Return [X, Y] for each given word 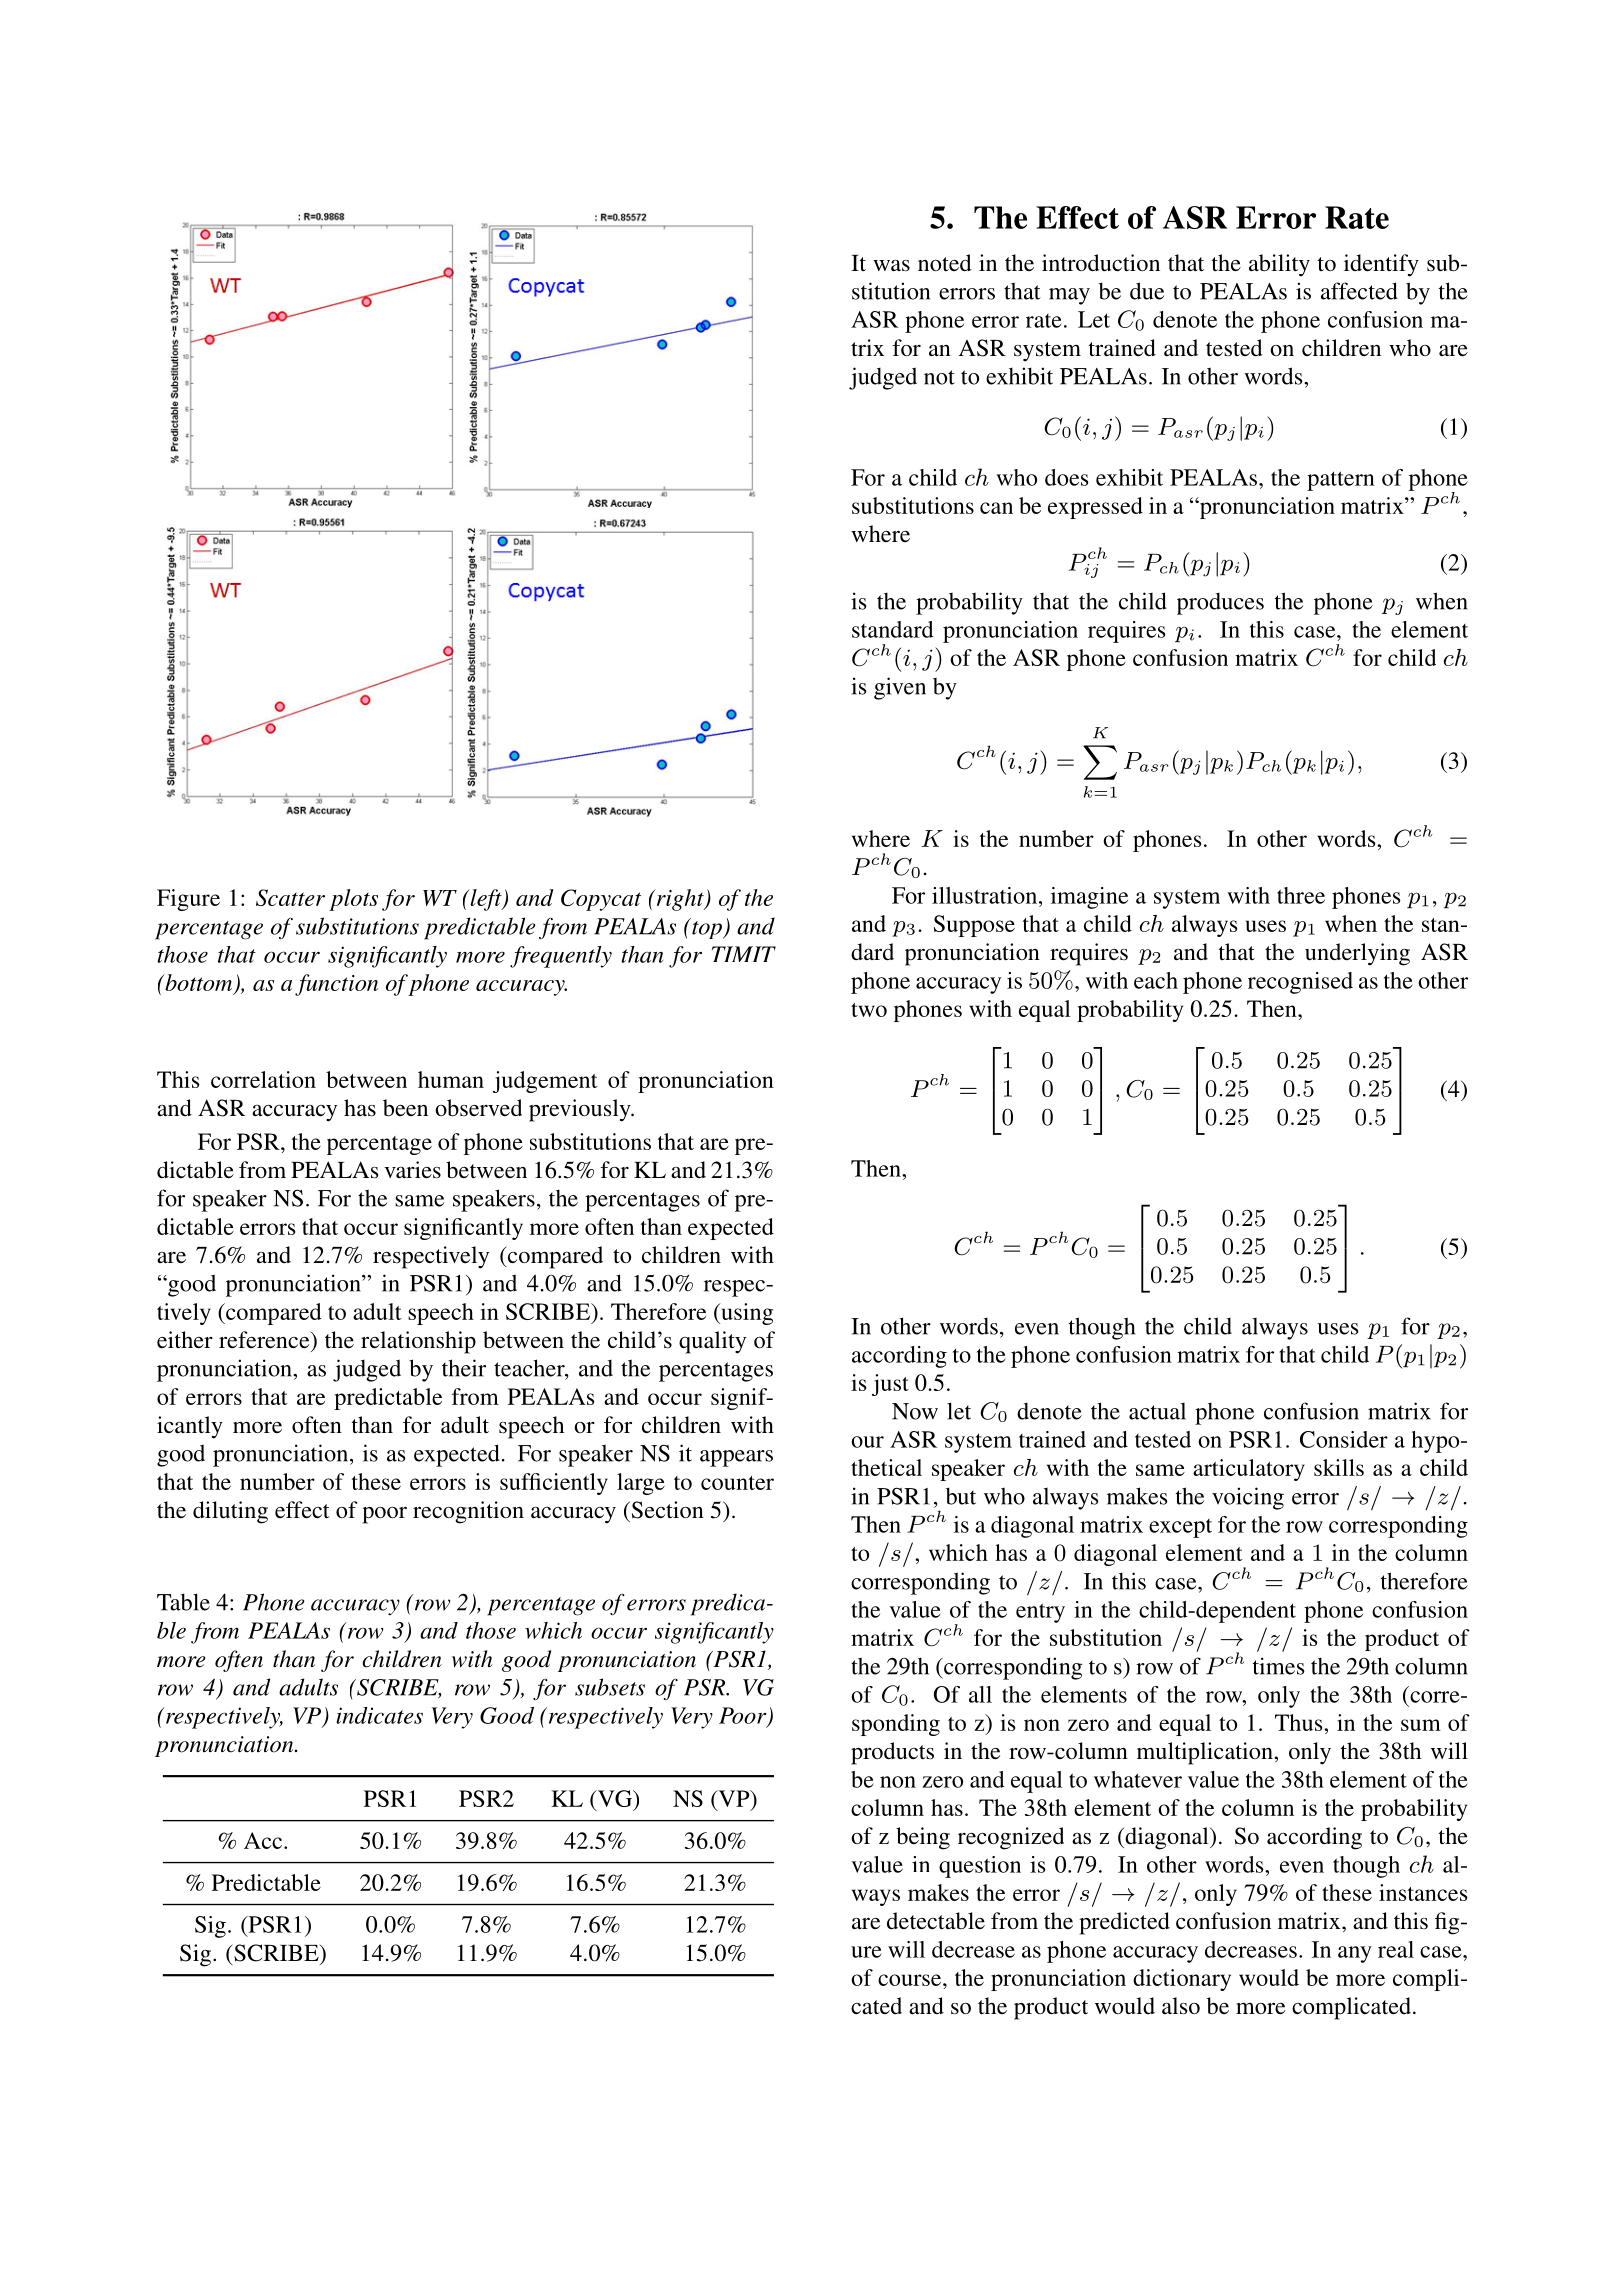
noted [945, 263]
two [869, 1010]
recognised [1300, 983]
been [405, 1108]
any [1355, 1954]
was [891, 265]
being [923, 1838]
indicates [379, 1715]
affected [1359, 291]
